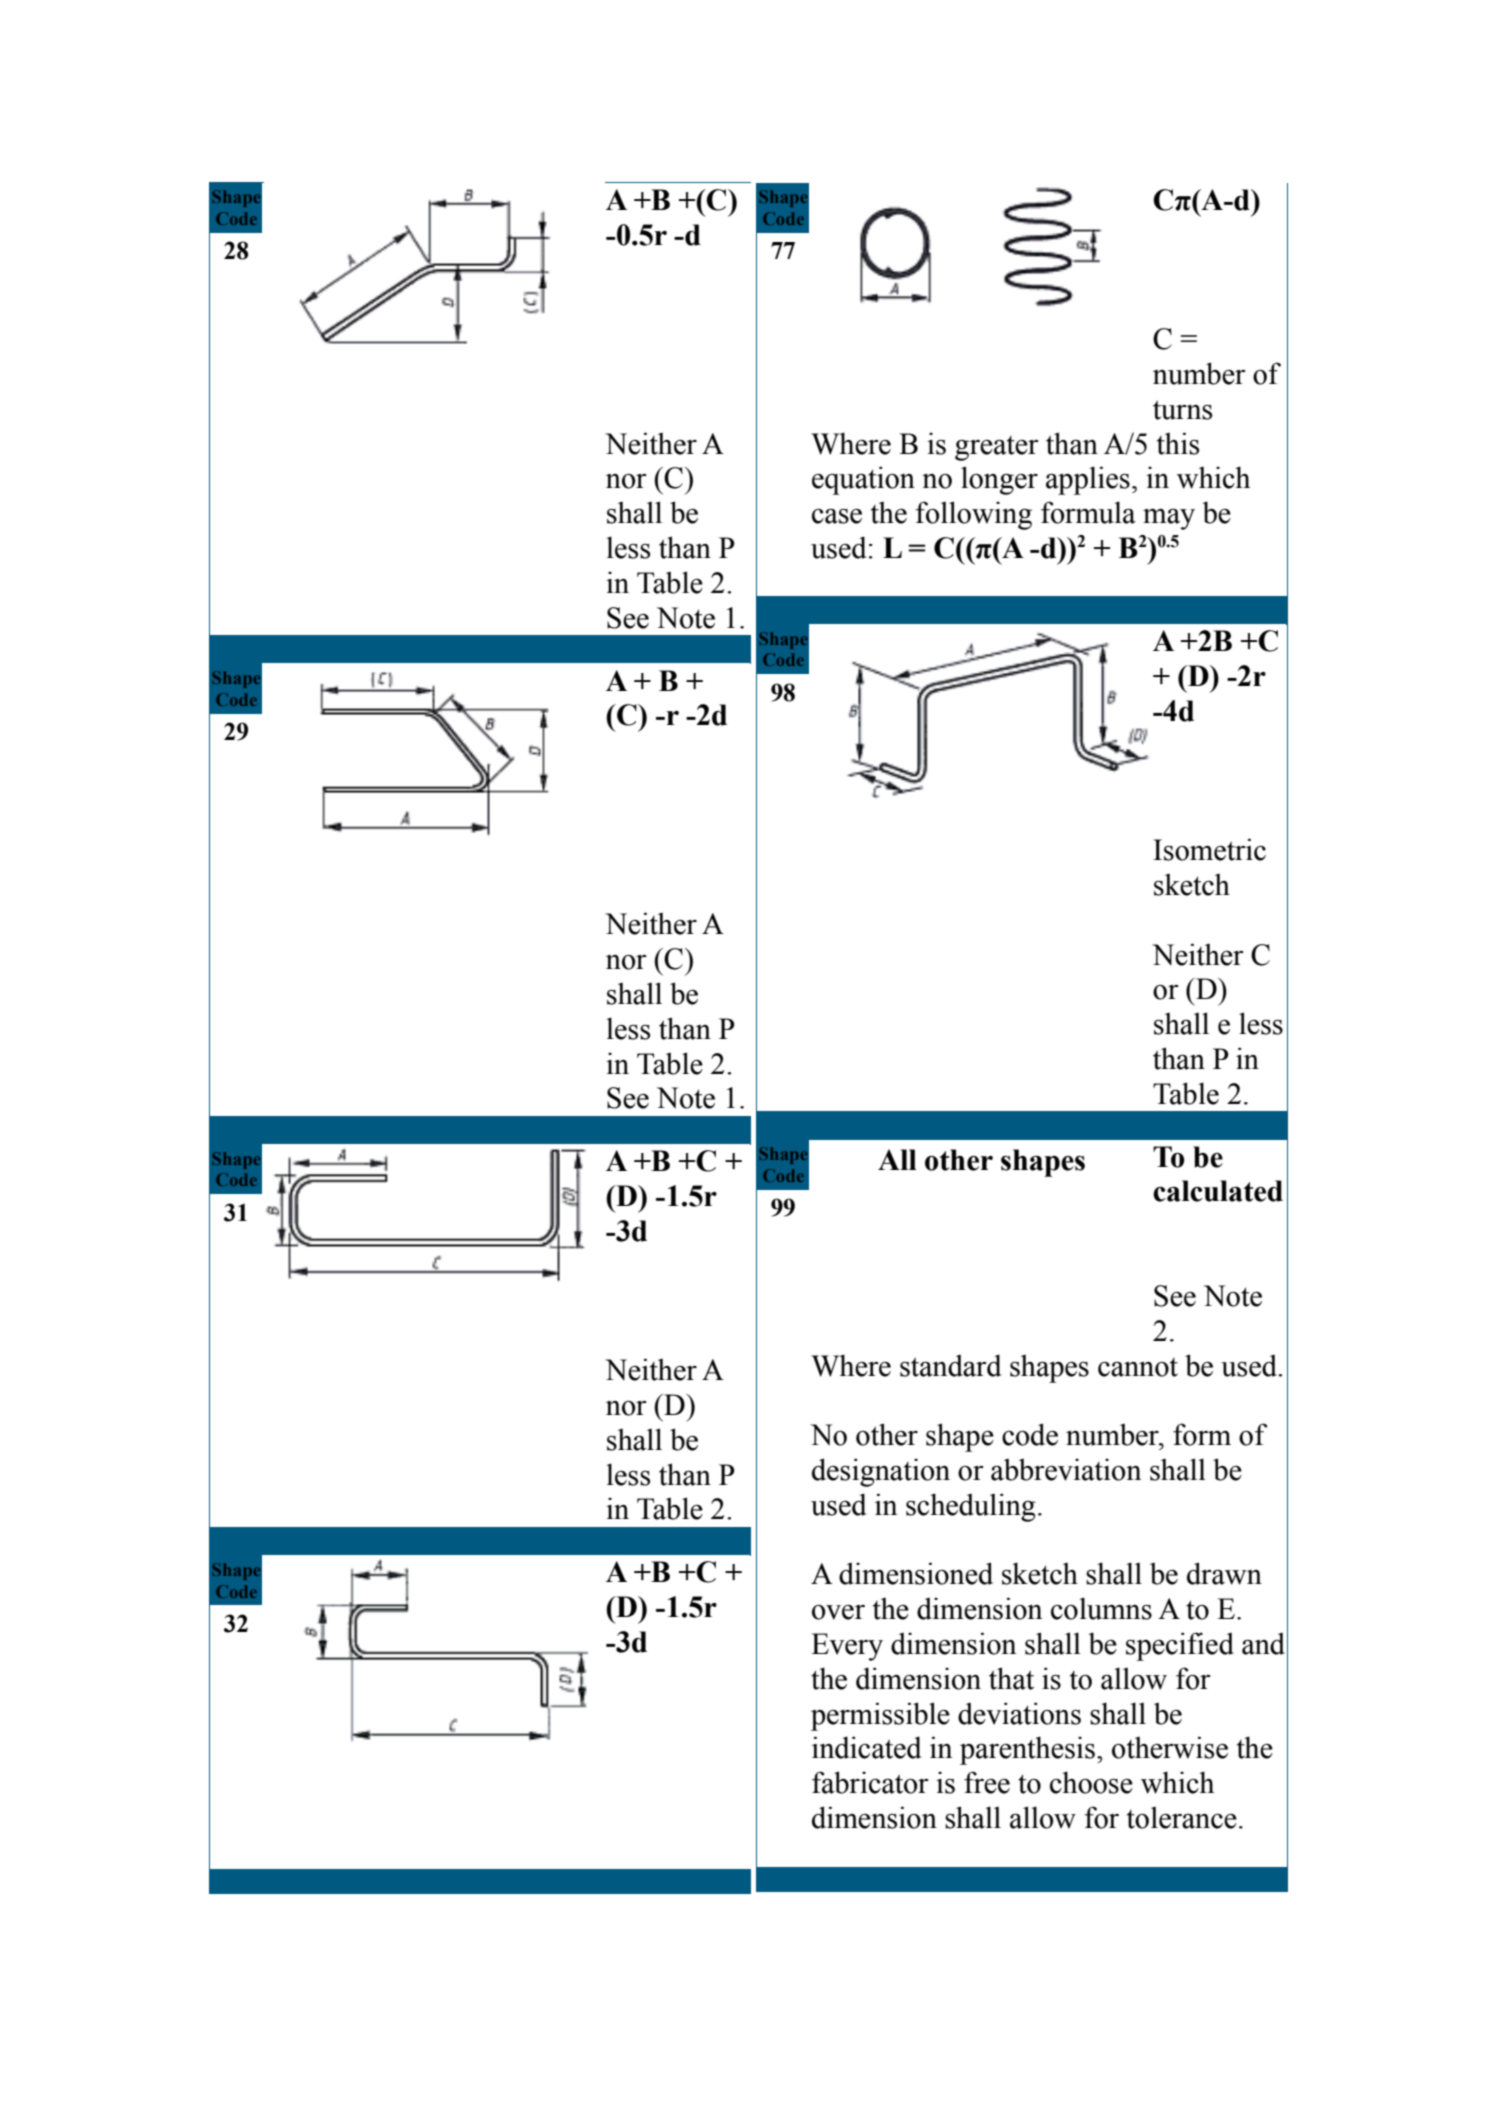 The height and width of the page is (2124, 1501). What do you see at coordinates (1224, 1573) in the page?
I see `drawn` at bounding box center [1224, 1573].
